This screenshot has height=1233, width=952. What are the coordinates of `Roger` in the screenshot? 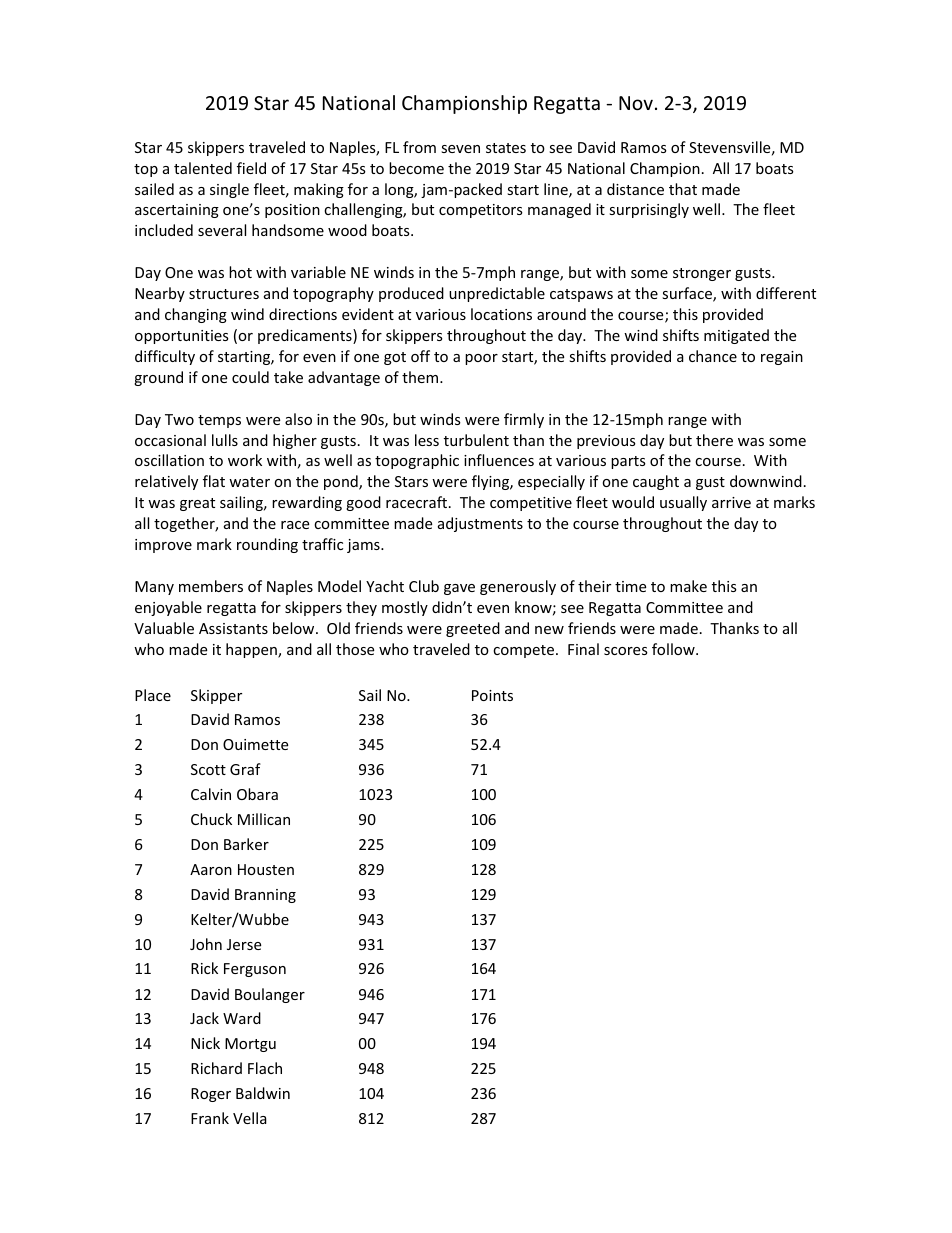 It's located at (211, 1095).
